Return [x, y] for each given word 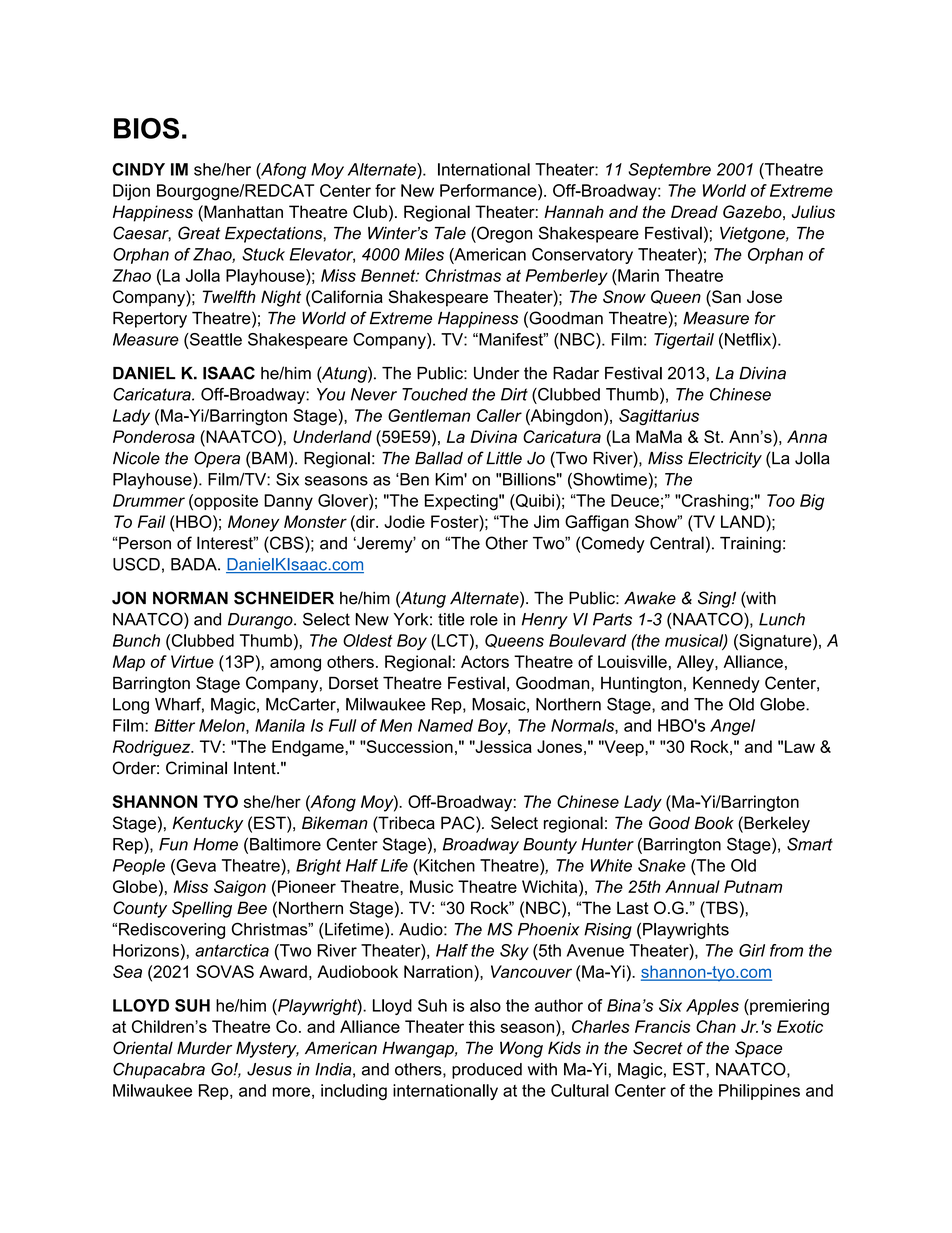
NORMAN [190, 598]
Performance [489, 190]
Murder [204, 1048]
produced [487, 1071]
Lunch [782, 619]
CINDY [138, 169]
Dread [694, 211]
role [484, 619]
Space [758, 1049]
